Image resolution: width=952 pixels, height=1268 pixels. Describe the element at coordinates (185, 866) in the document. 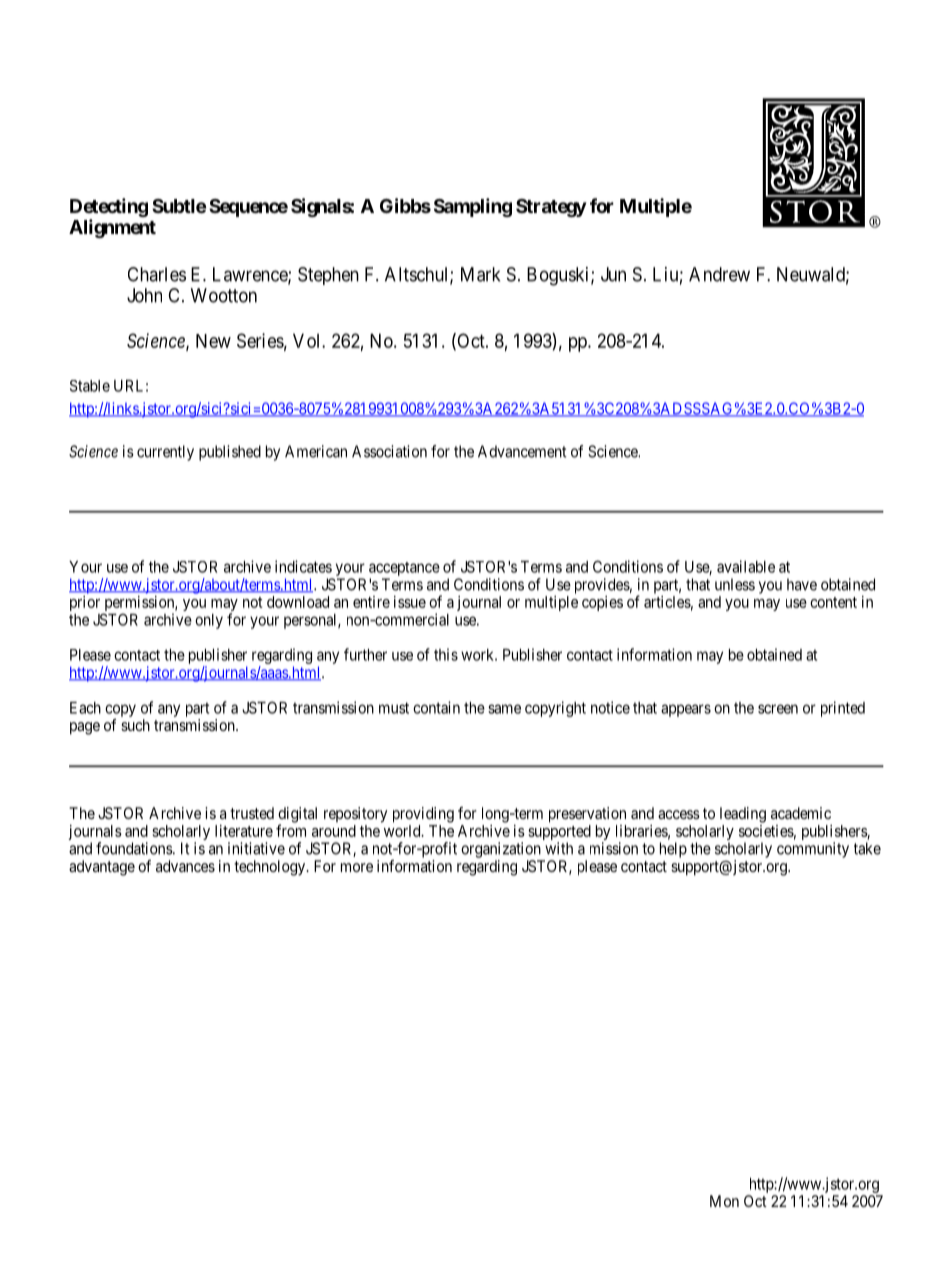

I see `advances` at that location.
